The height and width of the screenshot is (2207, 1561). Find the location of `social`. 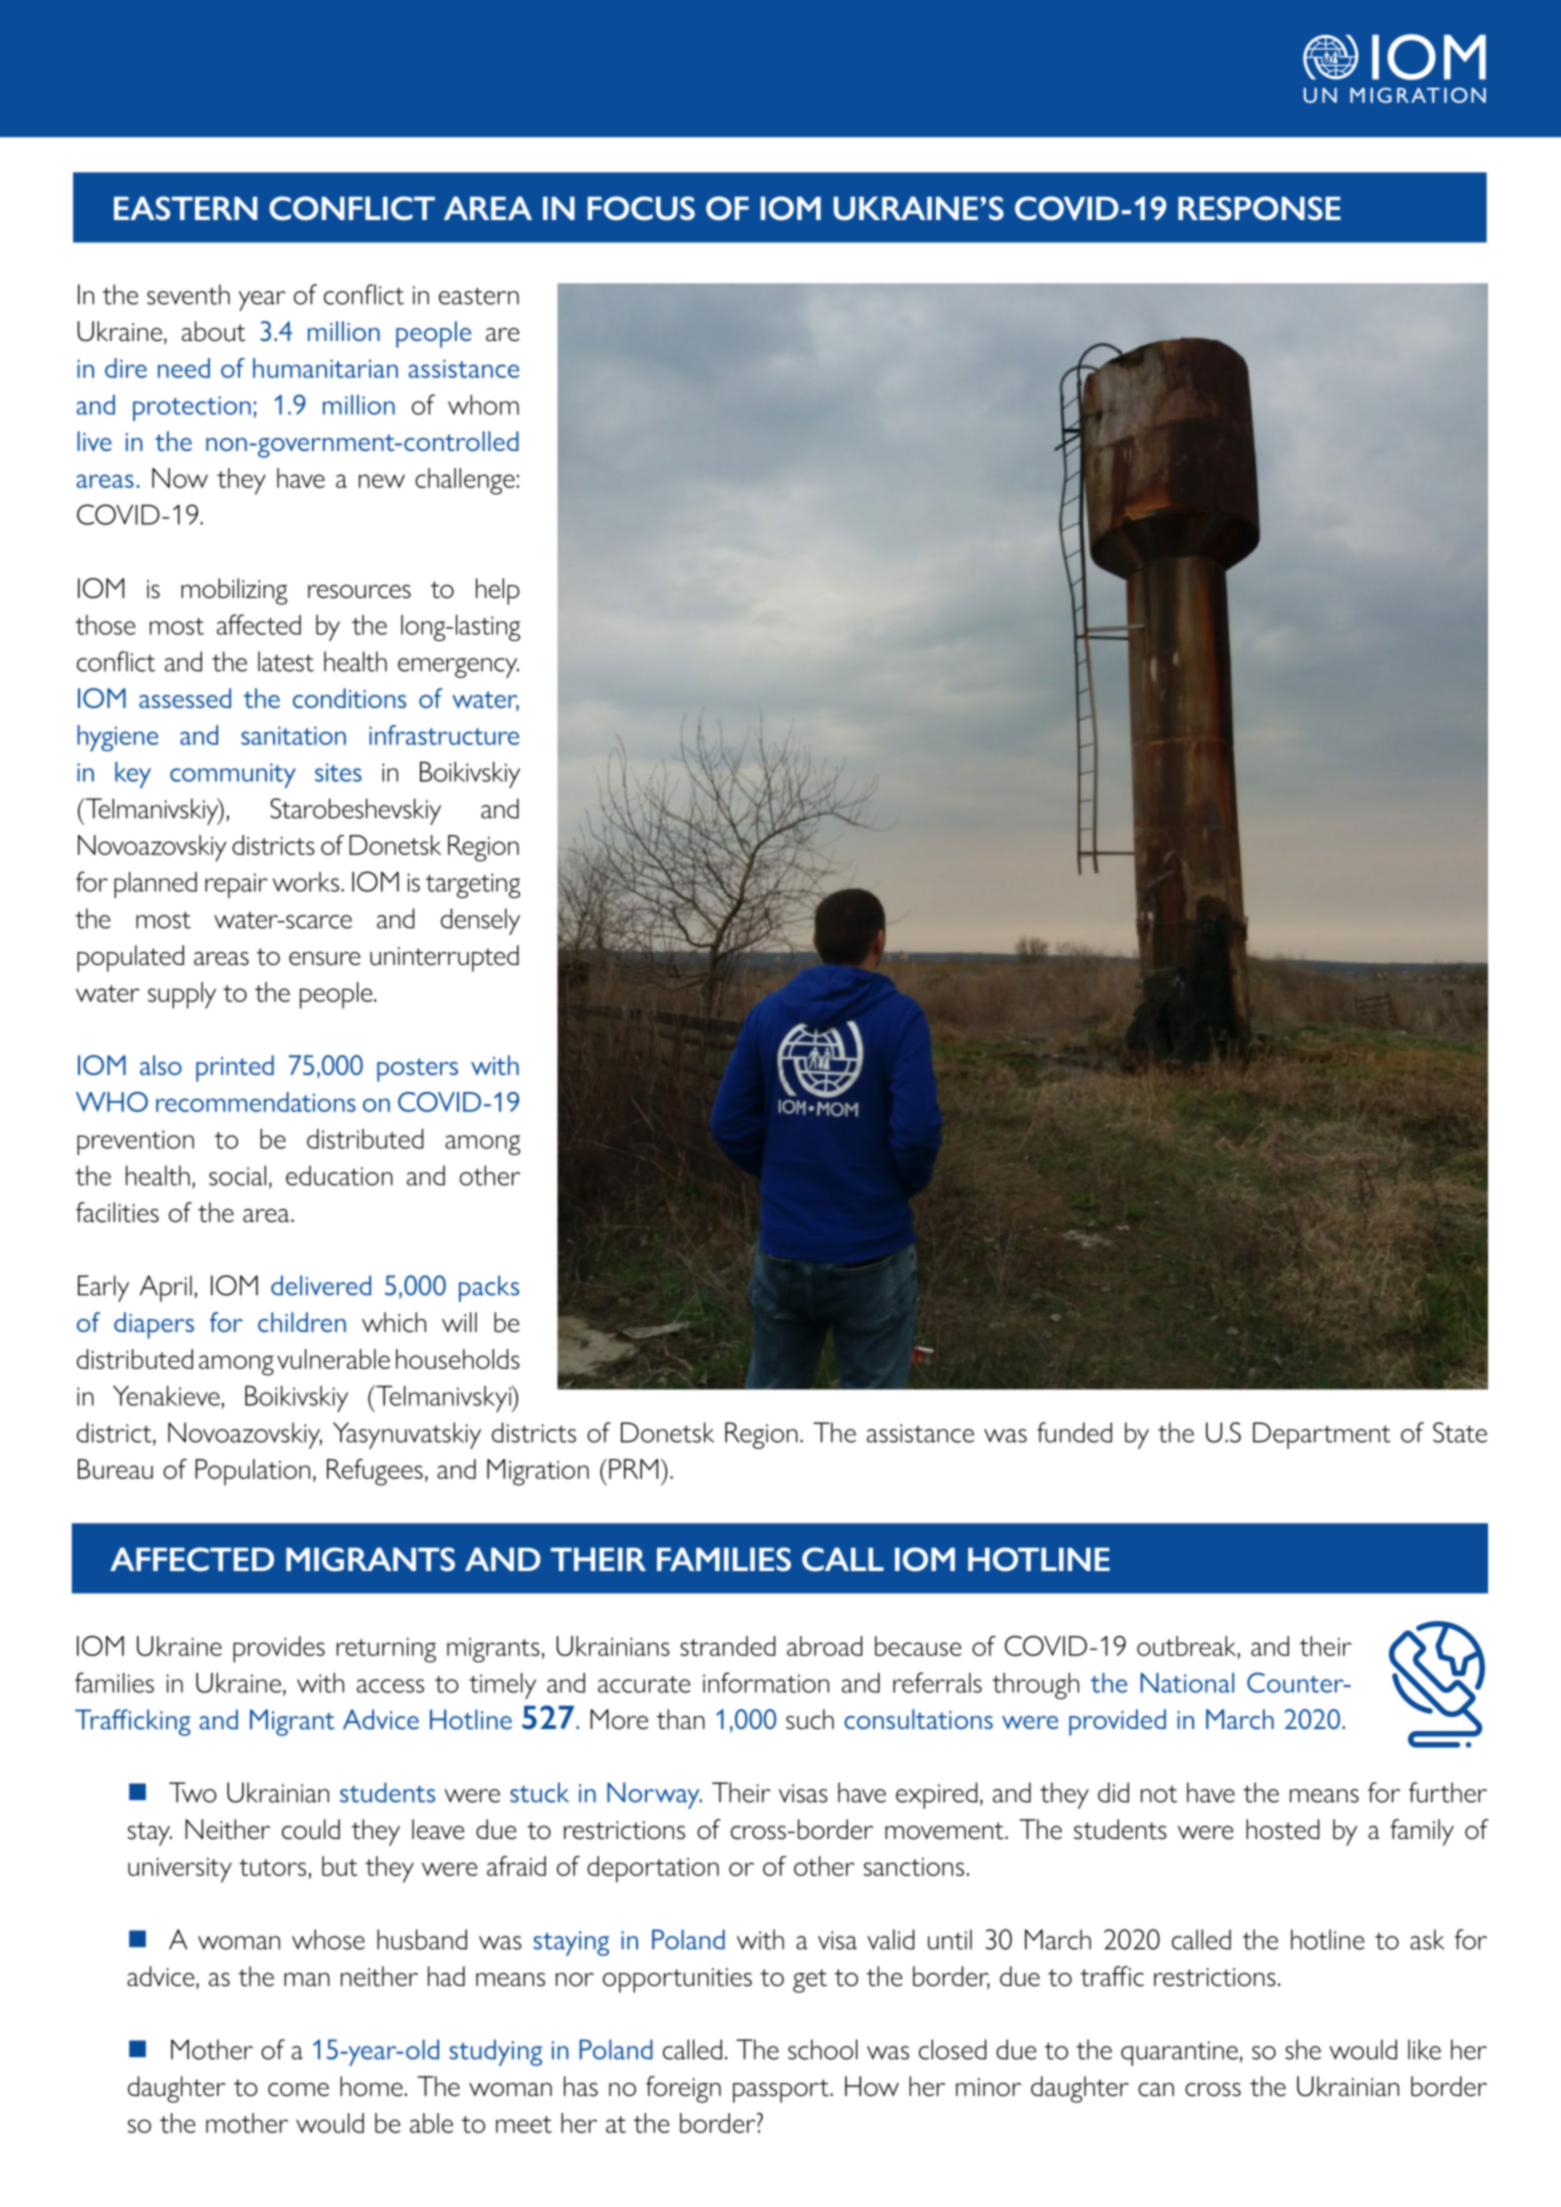

social is located at coordinates (237, 1175).
